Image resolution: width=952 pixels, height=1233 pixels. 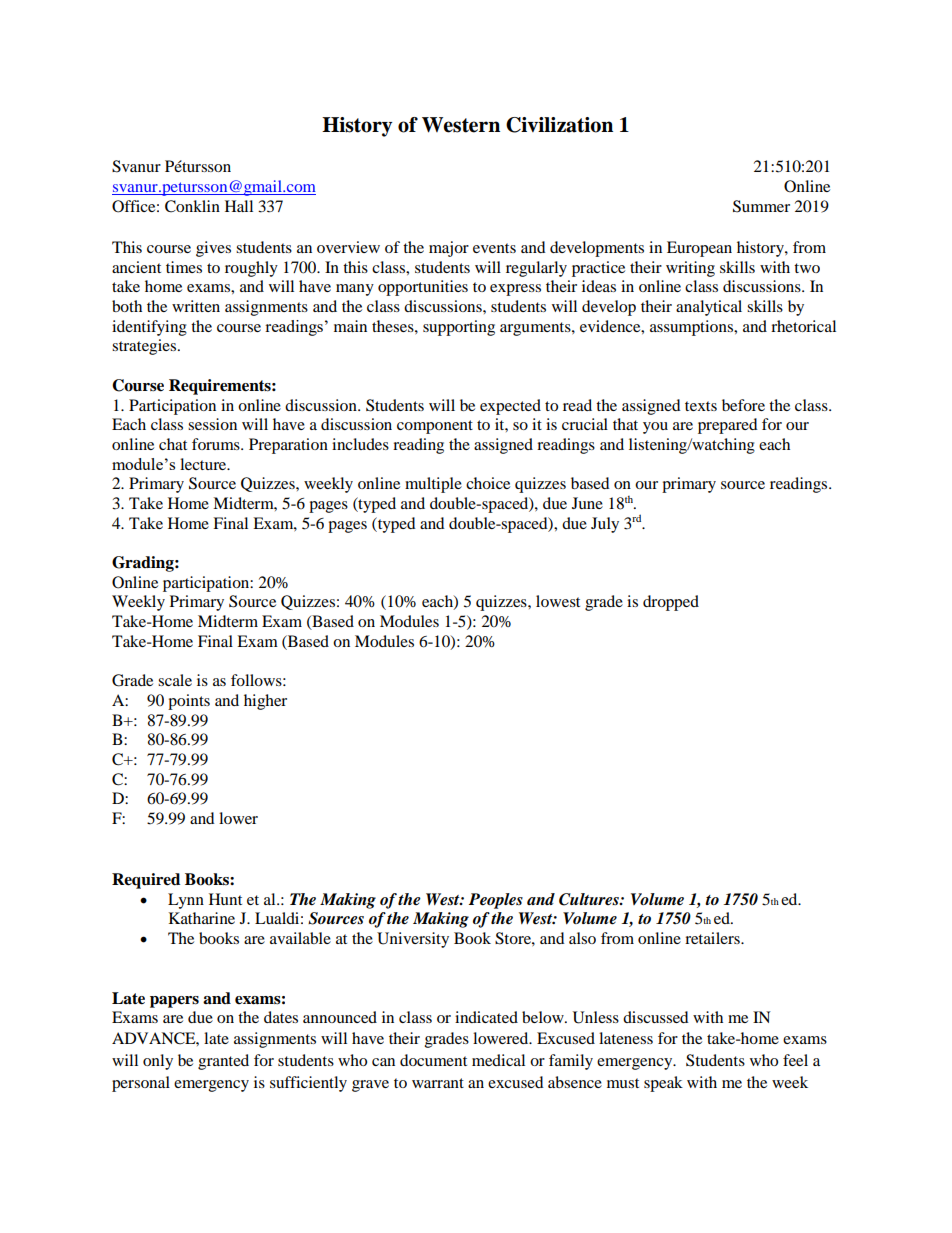 I want to click on Peoples, so click(x=496, y=901).
